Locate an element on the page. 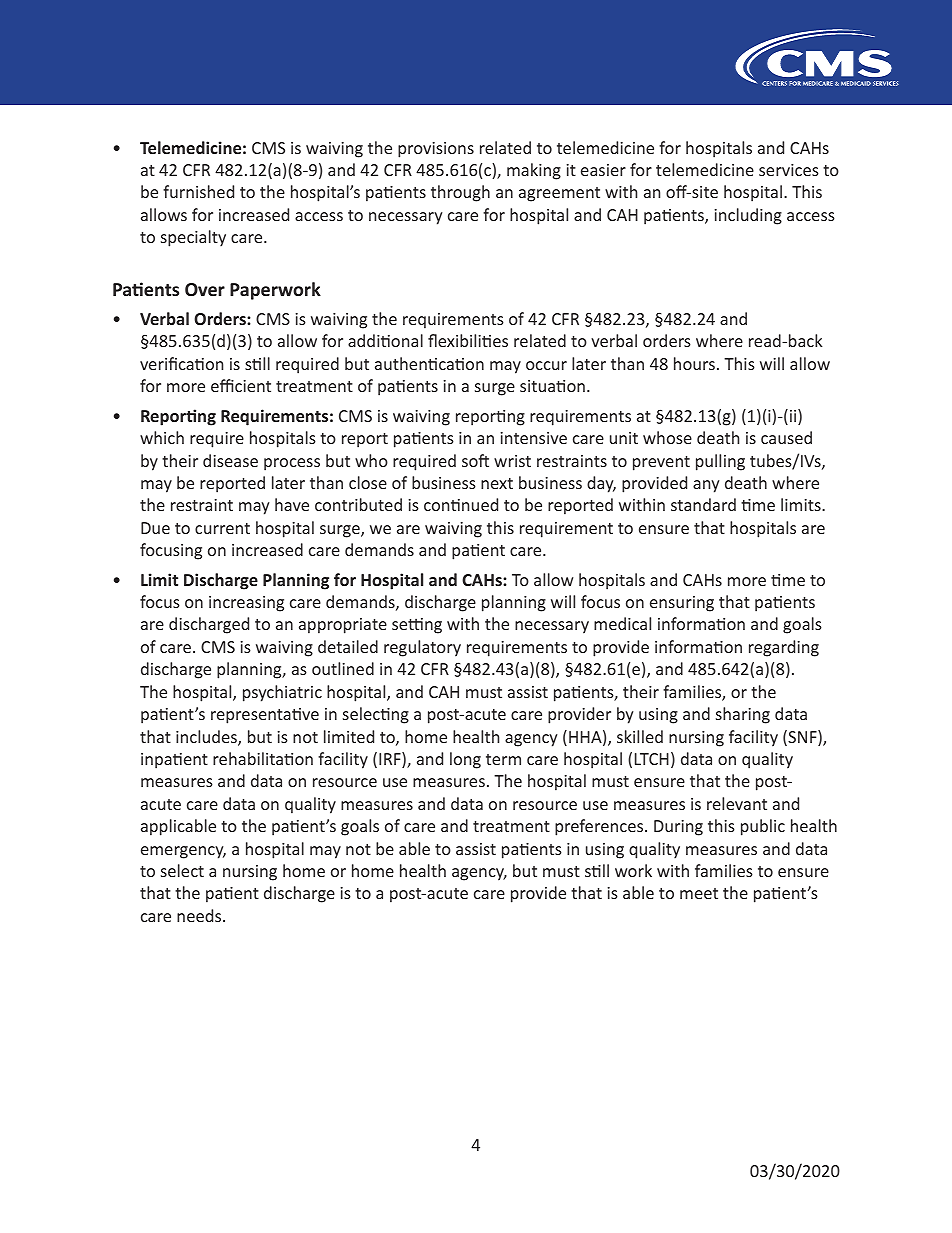 This image has height=1233, width=952. long is located at coordinates (465, 760).
